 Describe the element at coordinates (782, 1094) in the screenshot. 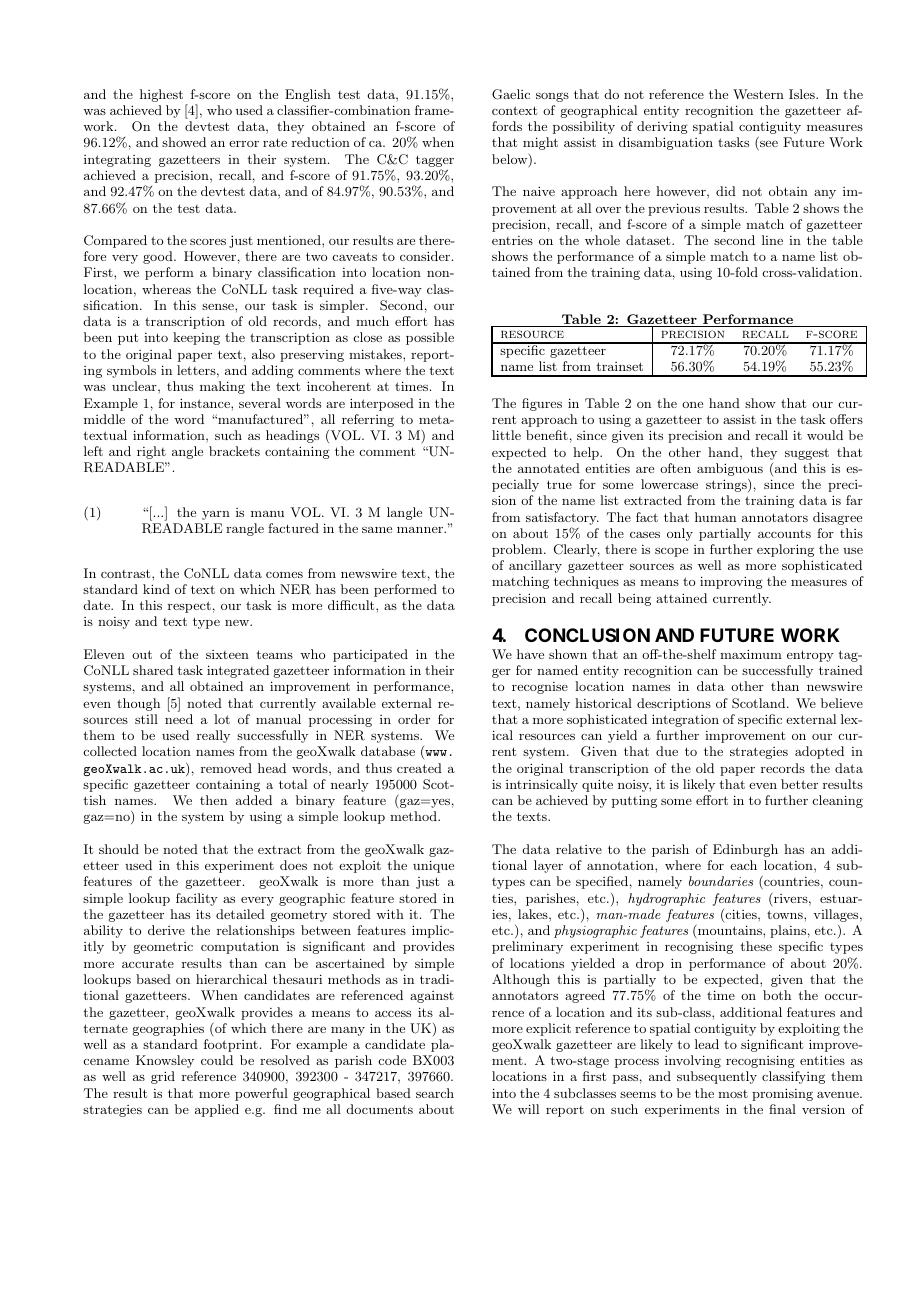

I see `promising` at that location.
